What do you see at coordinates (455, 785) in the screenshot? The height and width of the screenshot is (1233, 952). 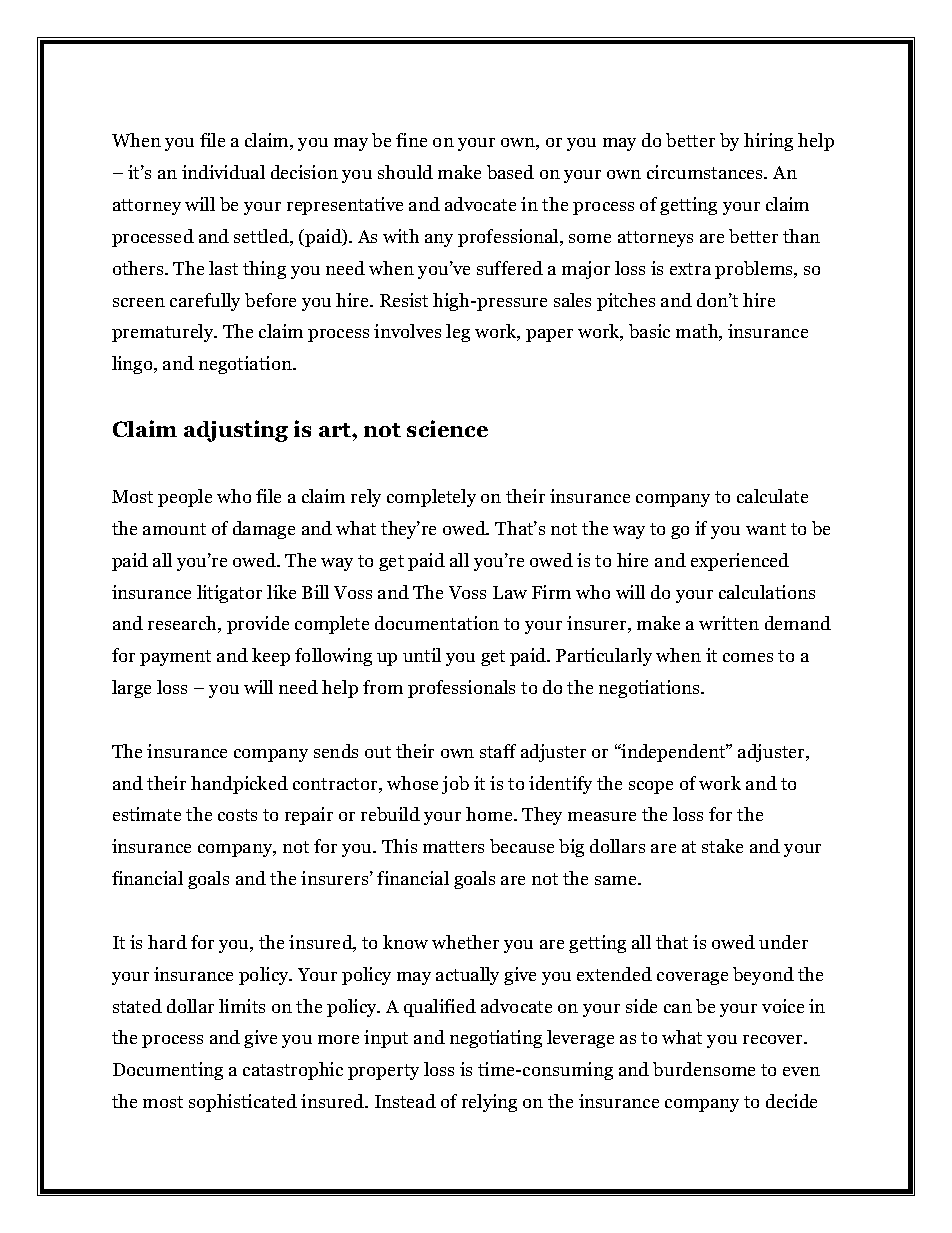 I see `job` at bounding box center [455, 785].
